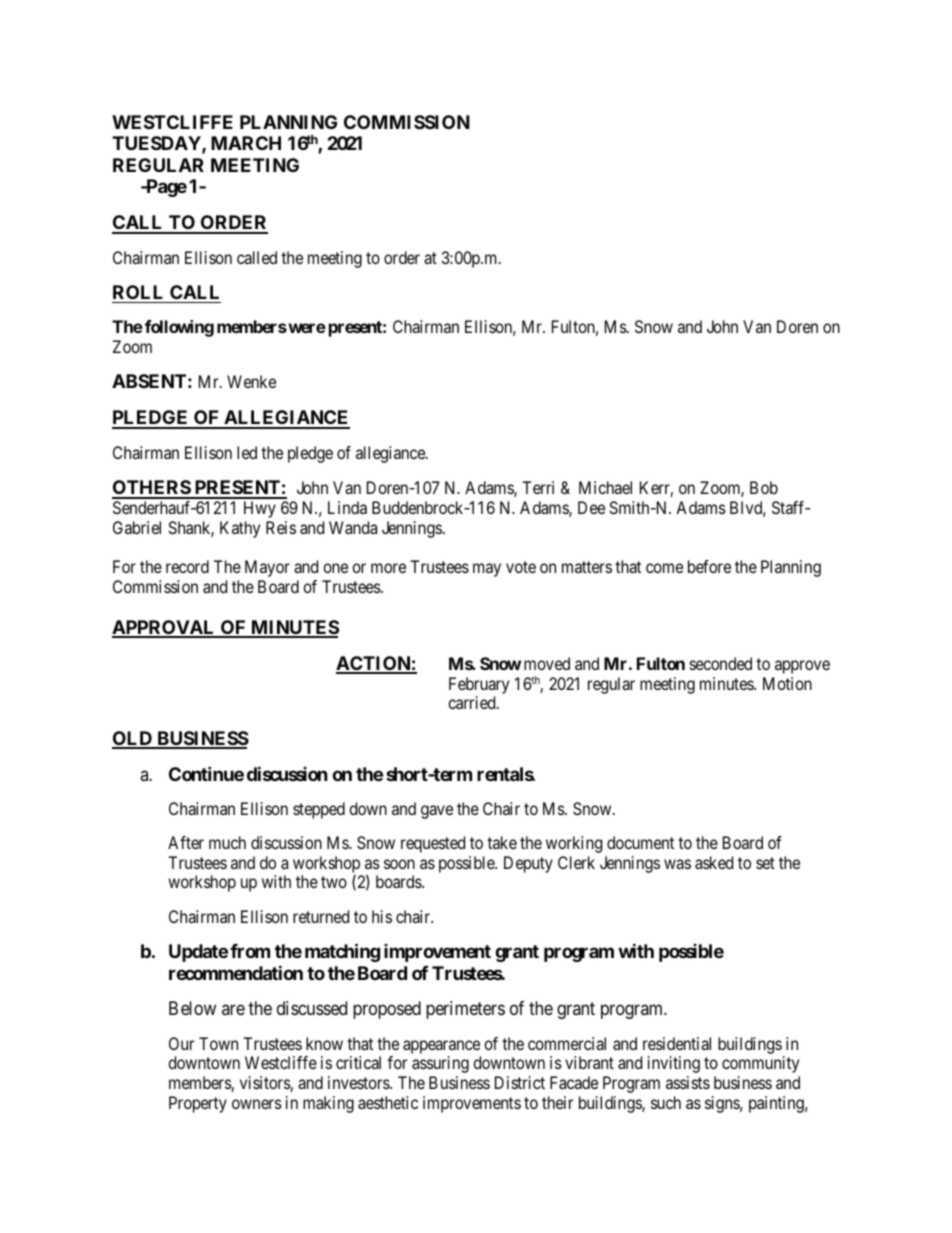 The height and width of the document is (1233, 952). I want to click on MARCH, so click(246, 143).
